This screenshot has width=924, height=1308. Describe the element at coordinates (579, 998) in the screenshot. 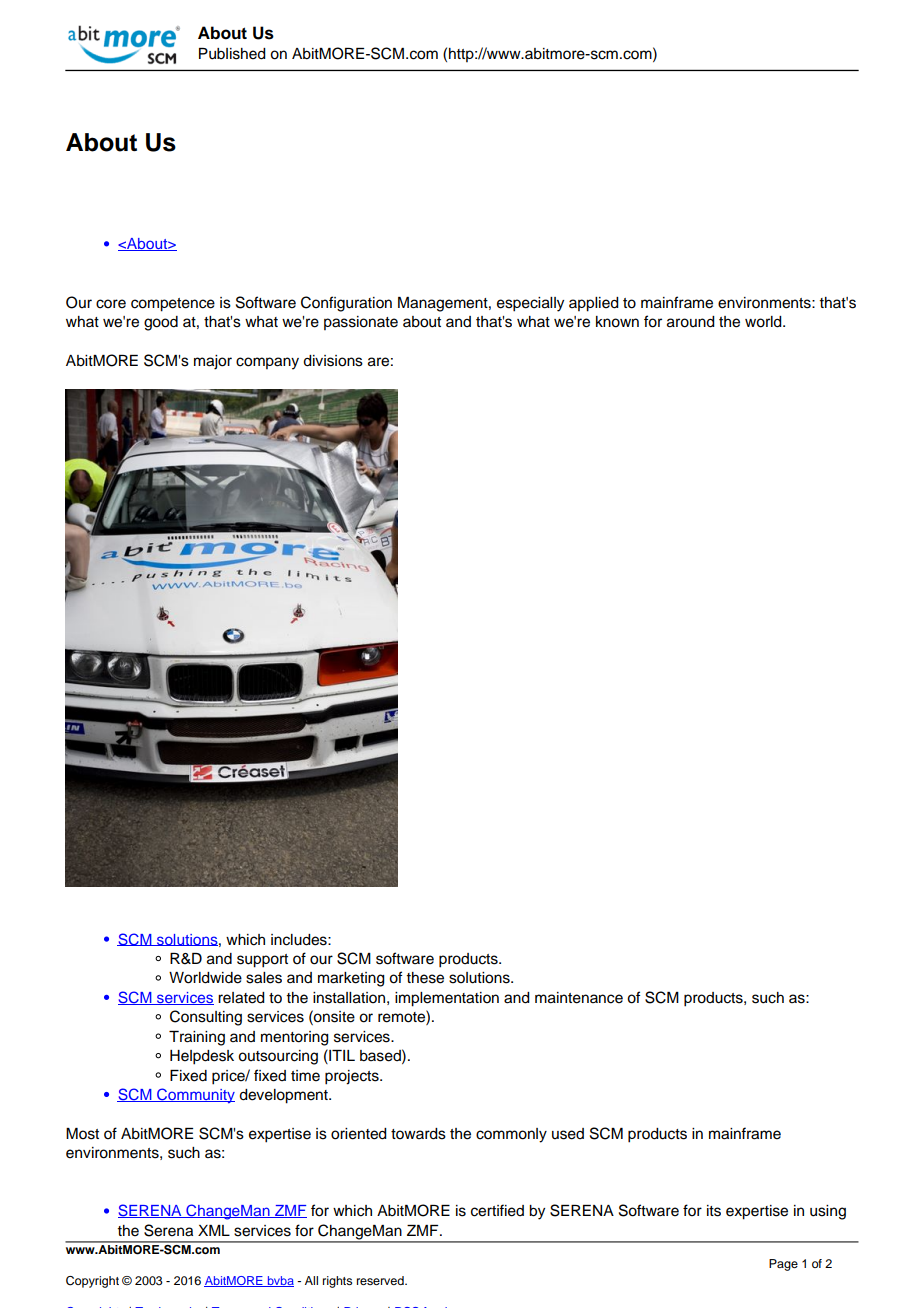

I see `maintenance` at that location.
